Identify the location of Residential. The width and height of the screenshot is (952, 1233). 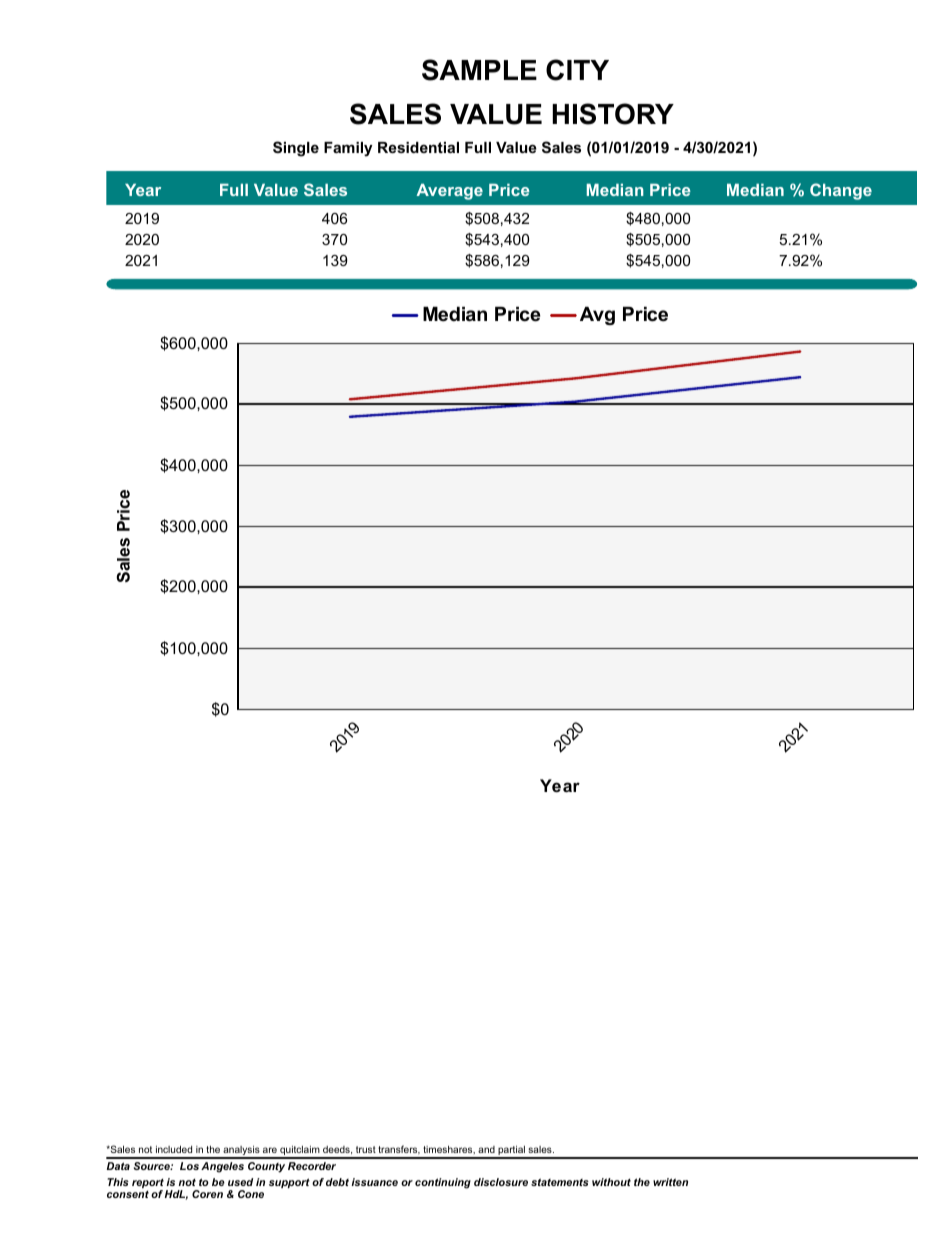
(418, 147).
